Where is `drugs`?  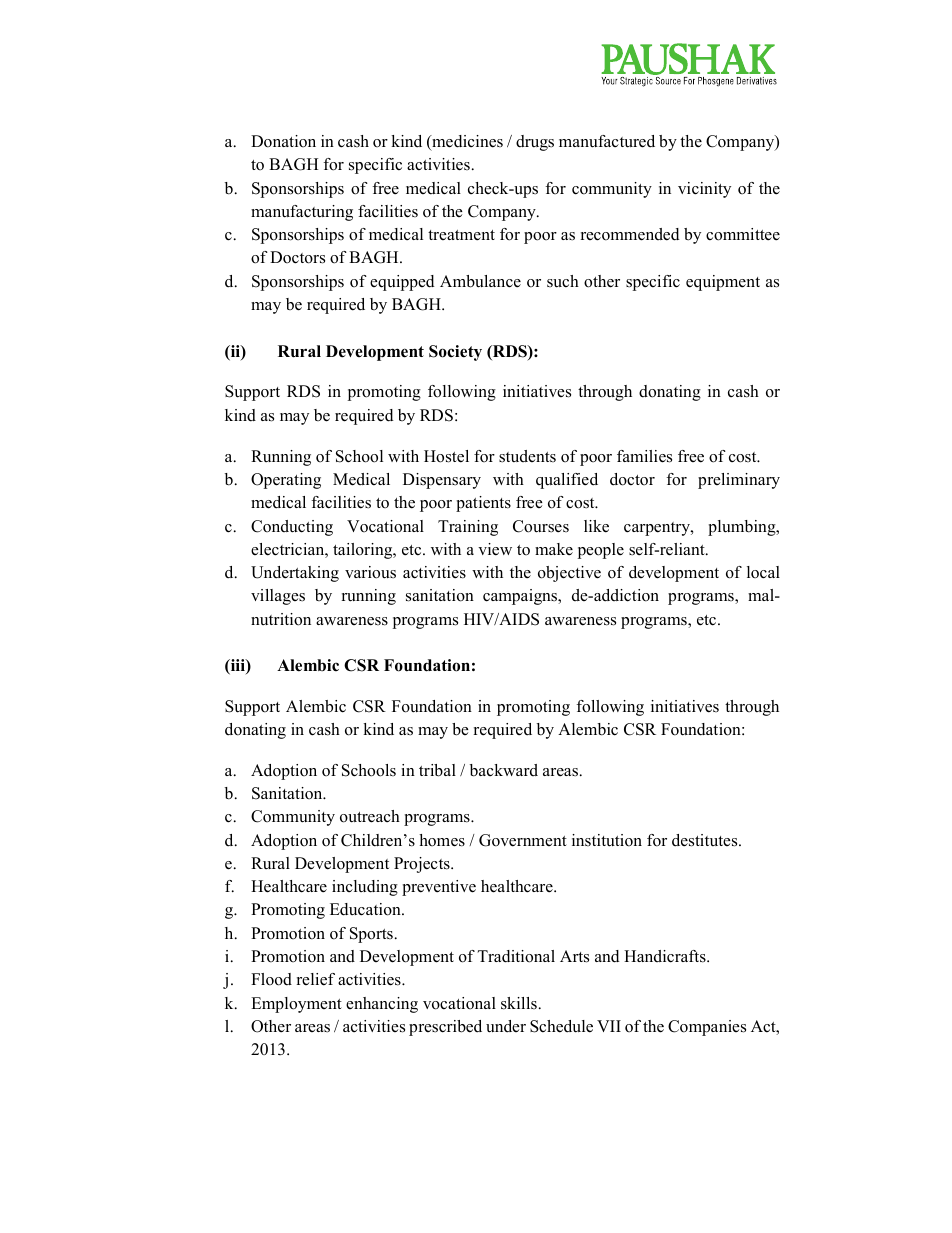
drugs is located at coordinates (535, 143).
